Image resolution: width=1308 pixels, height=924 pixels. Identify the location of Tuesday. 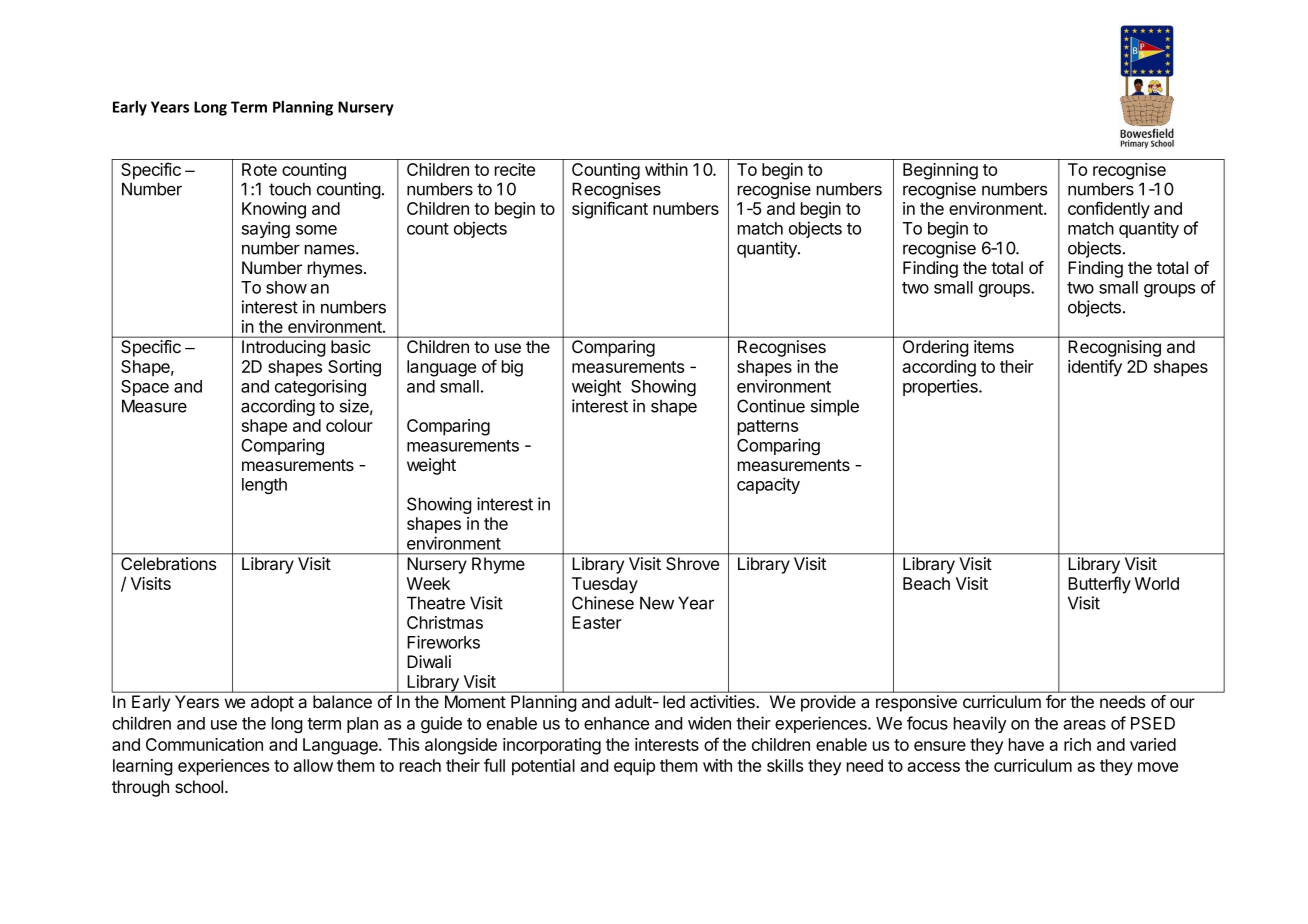
(605, 585).
